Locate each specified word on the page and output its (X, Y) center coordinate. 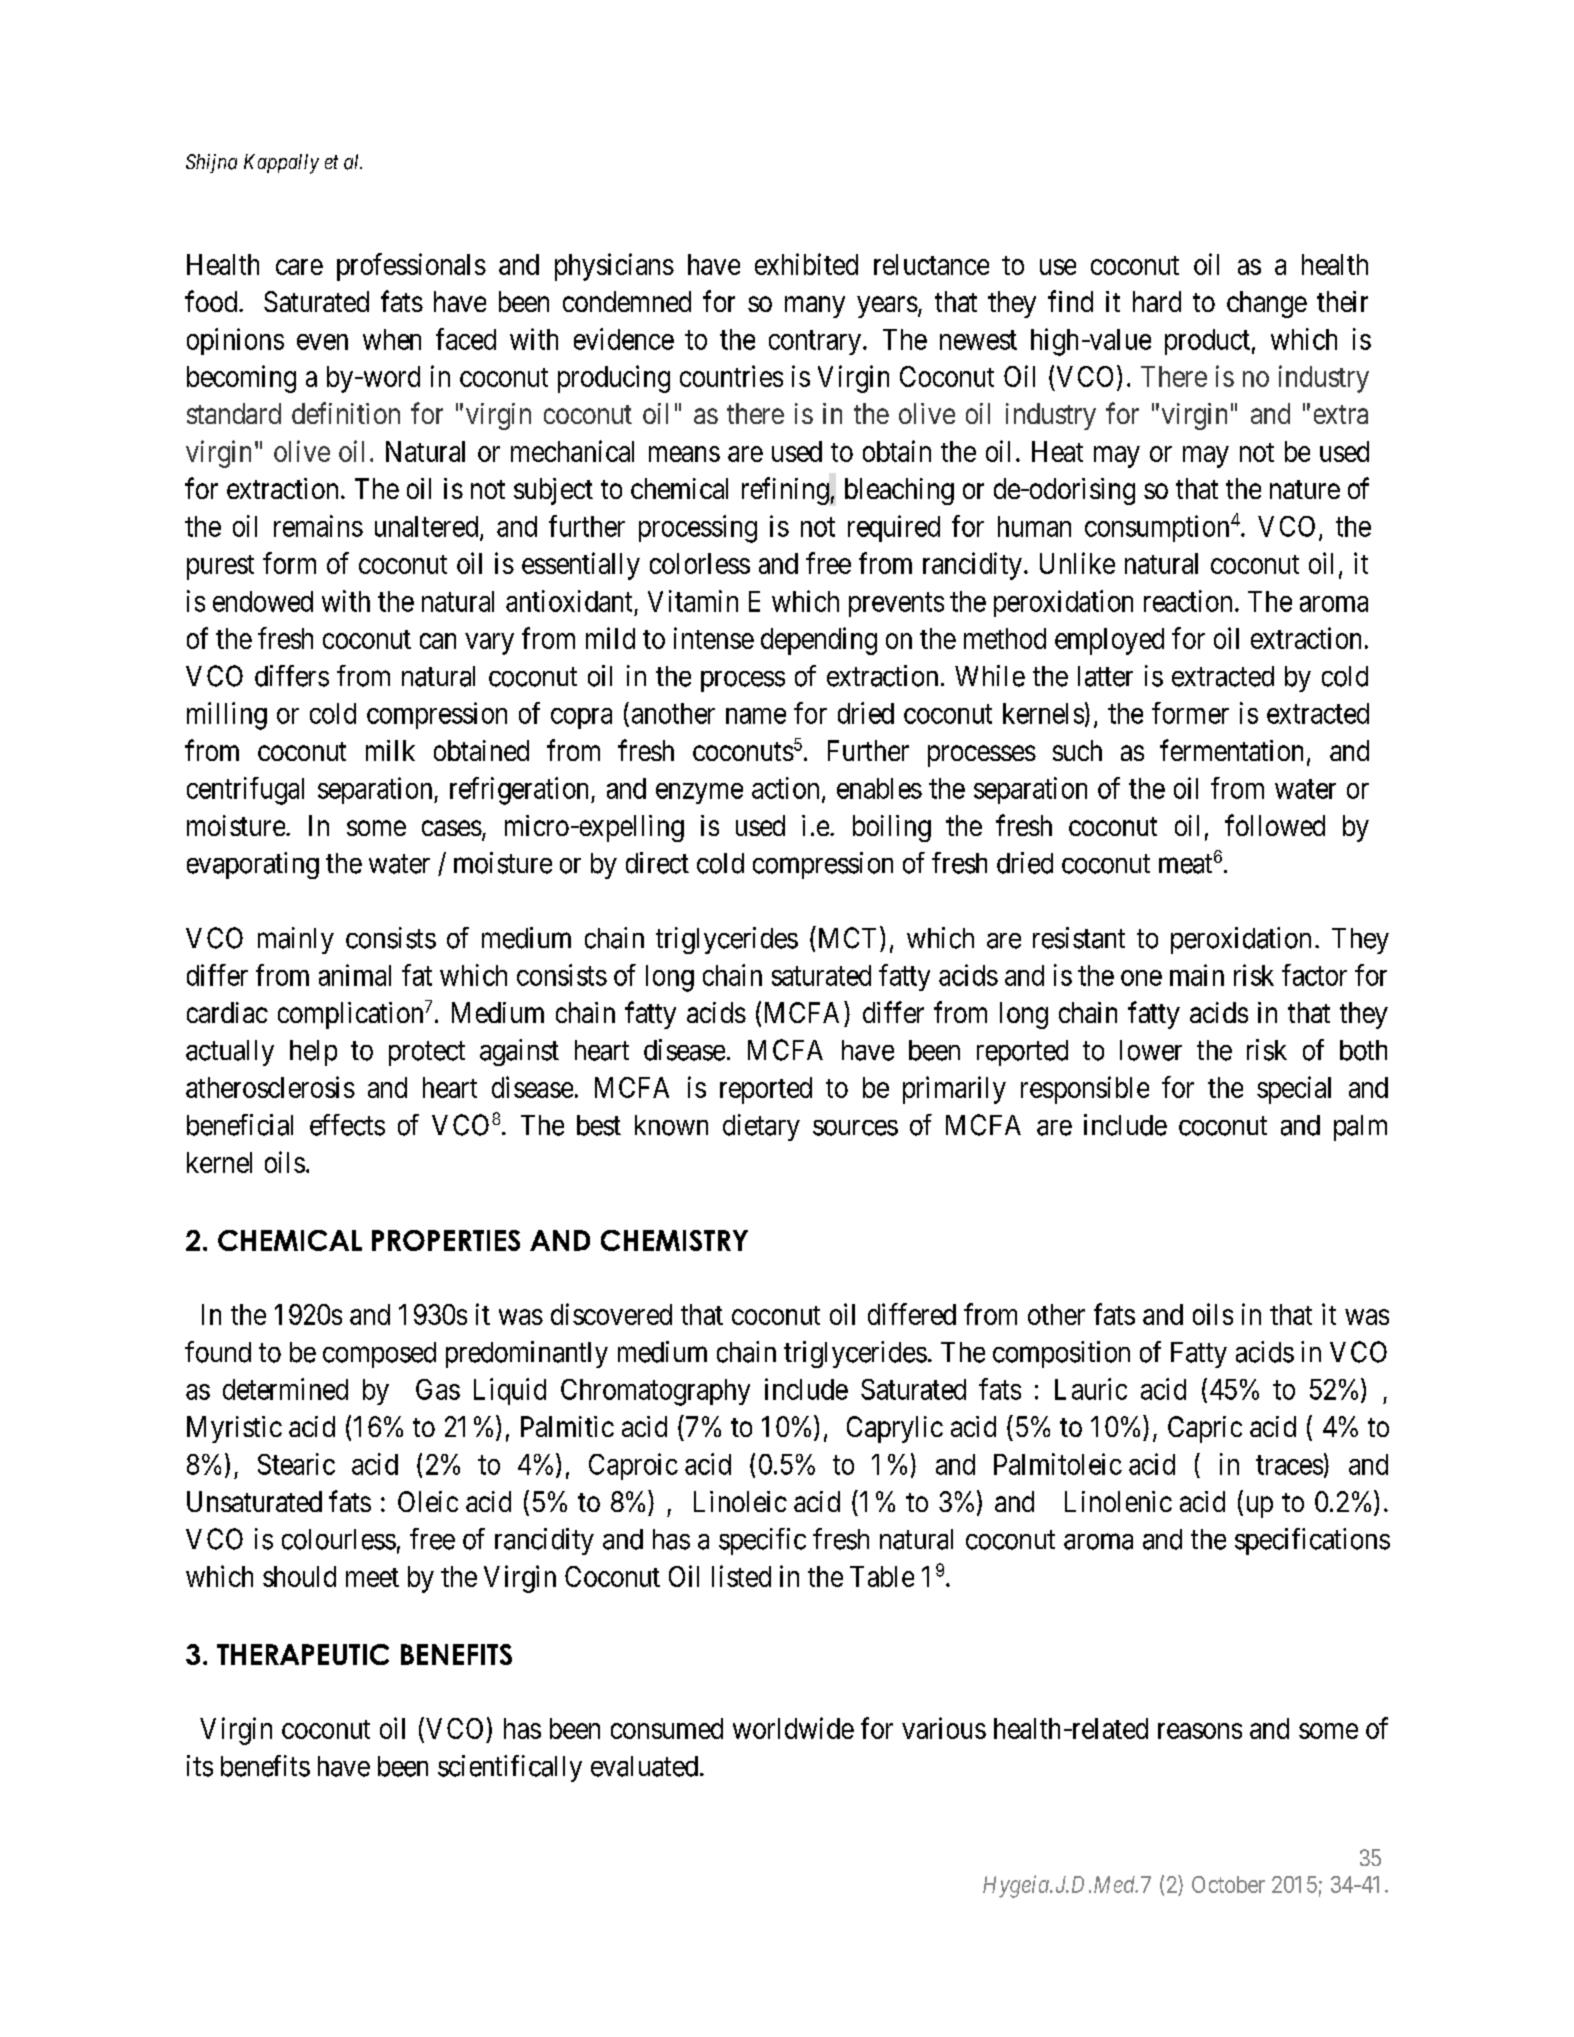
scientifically (510, 1768)
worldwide (793, 1728)
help (313, 1053)
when (392, 339)
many (815, 307)
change (1267, 304)
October (1228, 1884)
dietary (761, 1127)
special (1294, 1090)
